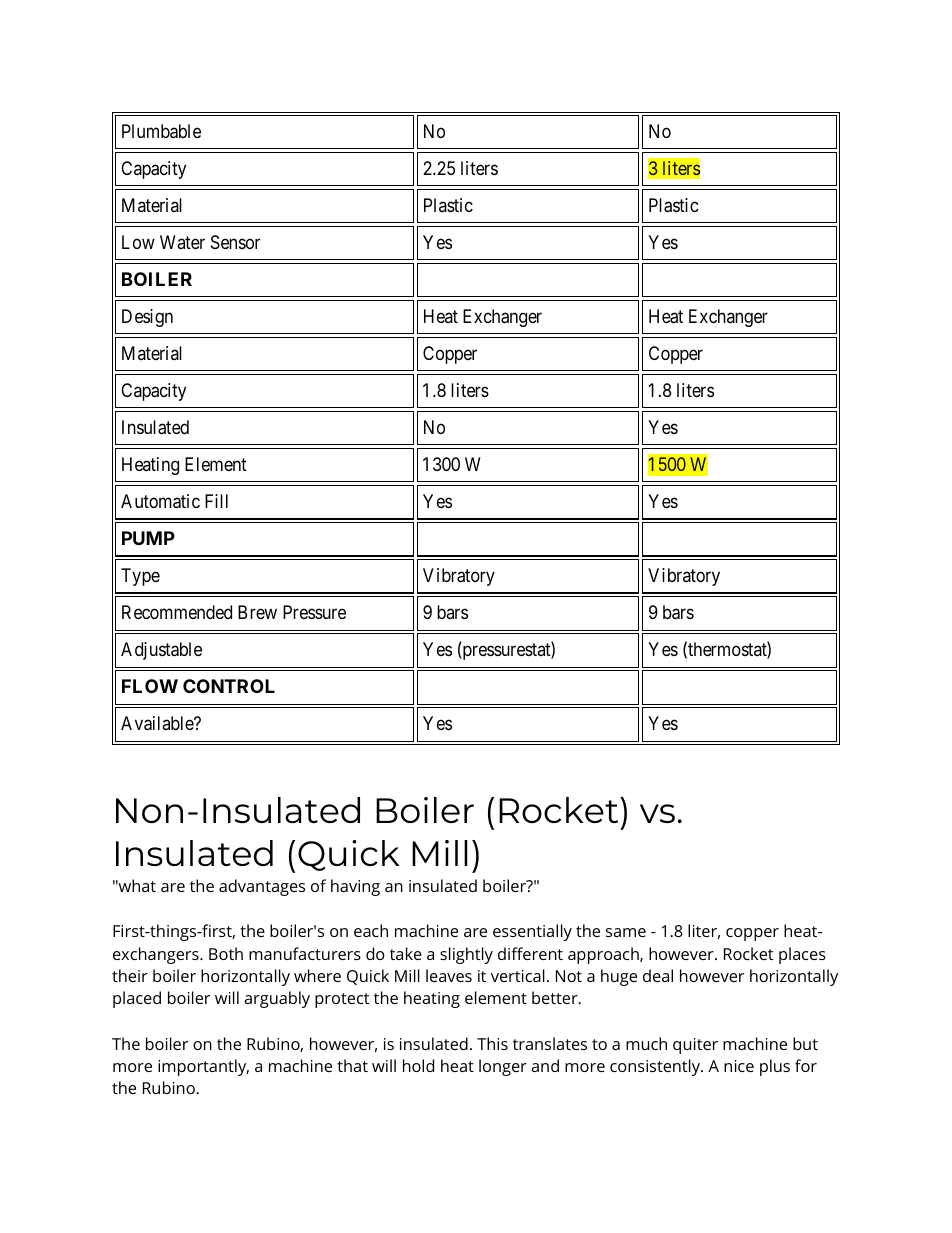 This document has width=952, height=1233. Describe the element at coordinates (257, 612) in the document. I see `Brew` at that location.
